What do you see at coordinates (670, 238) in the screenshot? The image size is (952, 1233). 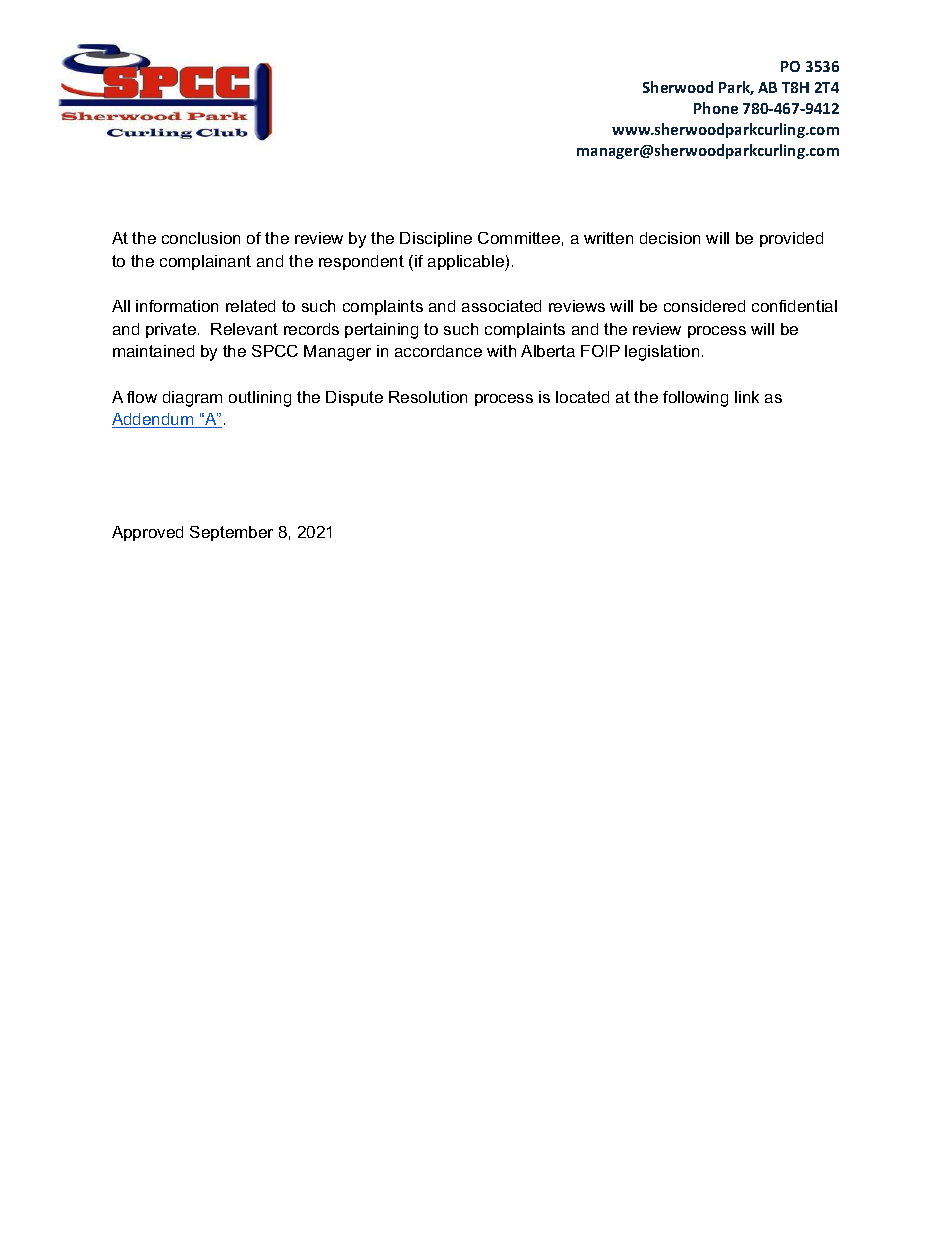 I see `decision` at bounding box center [670, 238].
